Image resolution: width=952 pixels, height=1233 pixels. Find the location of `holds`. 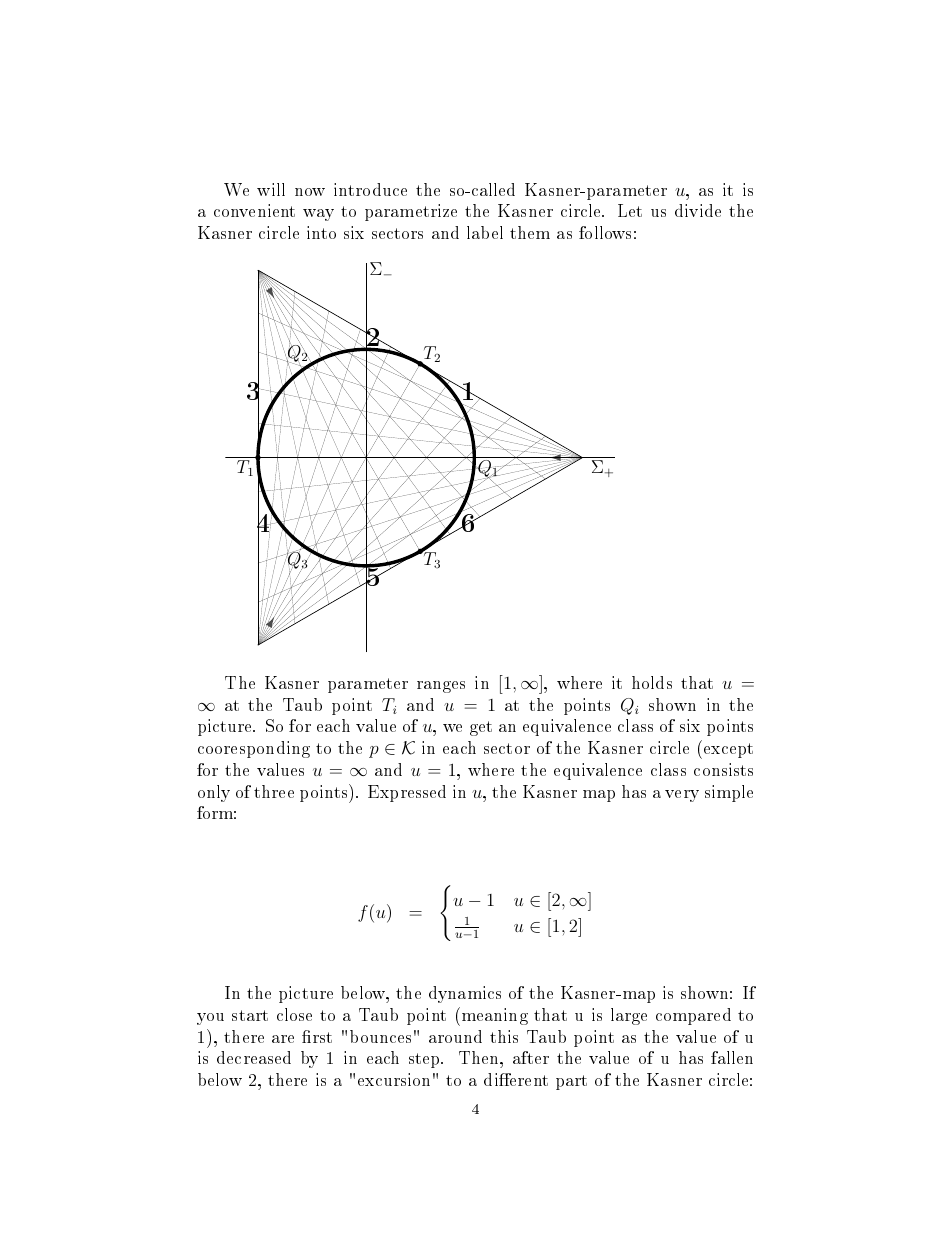

holds is located at coordinates (652, 682).
